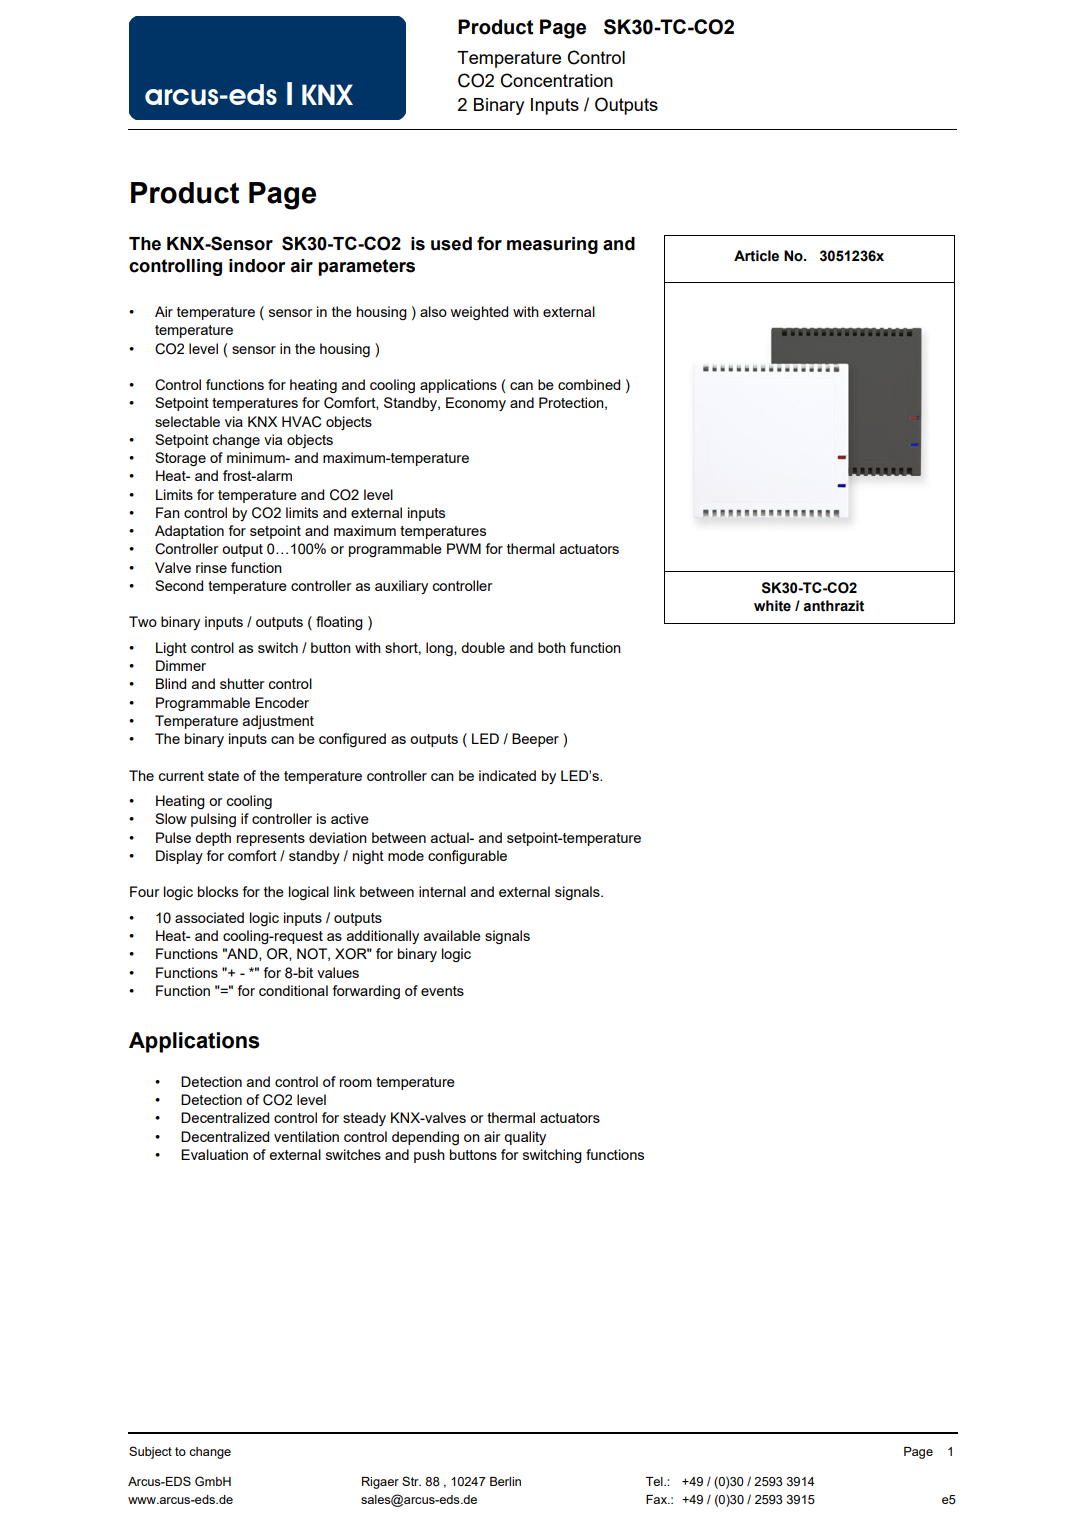 Image resolution: width=1086 pixels, height=1536 pixels. What do you see at coordinates (257, 266) in the image?
I see `indoor` at bounding box center [257, 266].
